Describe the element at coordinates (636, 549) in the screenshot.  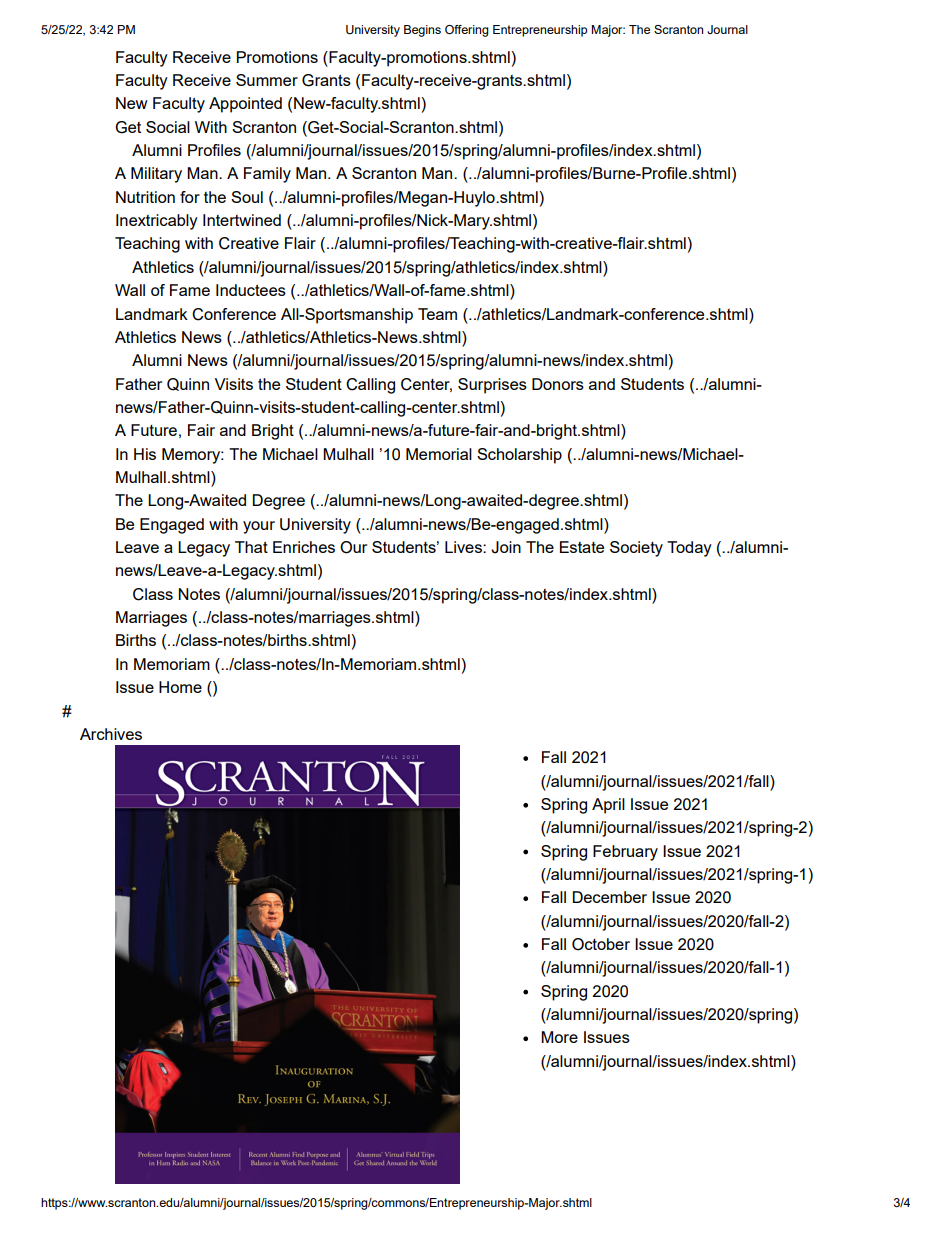
I see `Society` at that location.
